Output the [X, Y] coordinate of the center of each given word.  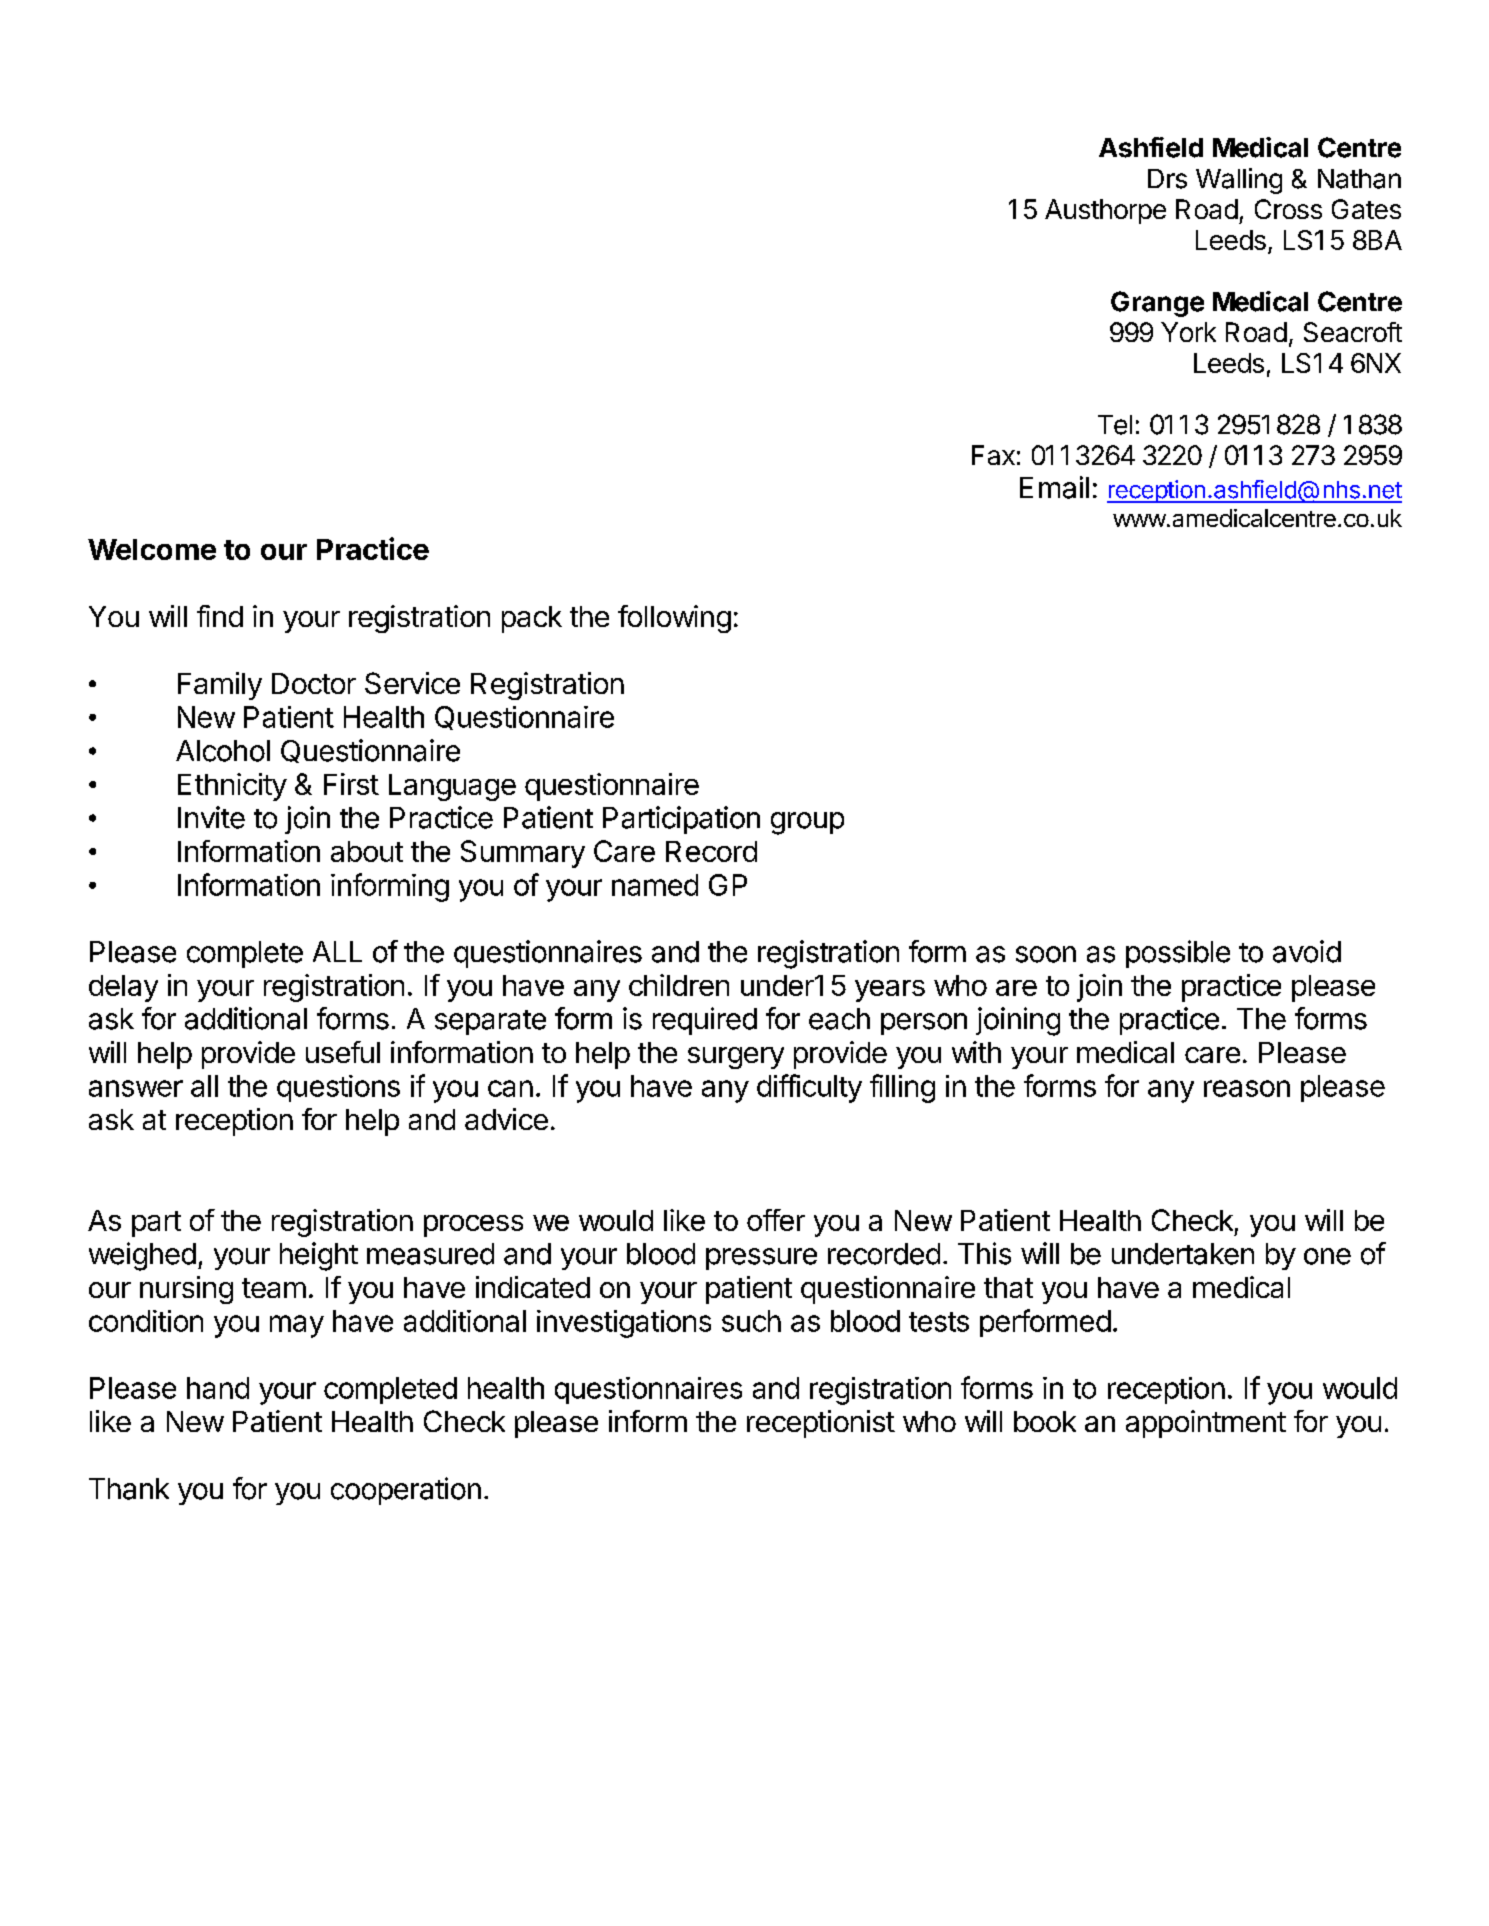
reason [1247, 1088]
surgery [736, 1058]
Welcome [152, 549]
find [220, 616]
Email [1054, 487]
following [674, 619]
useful [343, 1052]
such [751, 1321]
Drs [1167, 179]
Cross [1288, 209]
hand [218, 1388]
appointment [1206, 1424]
